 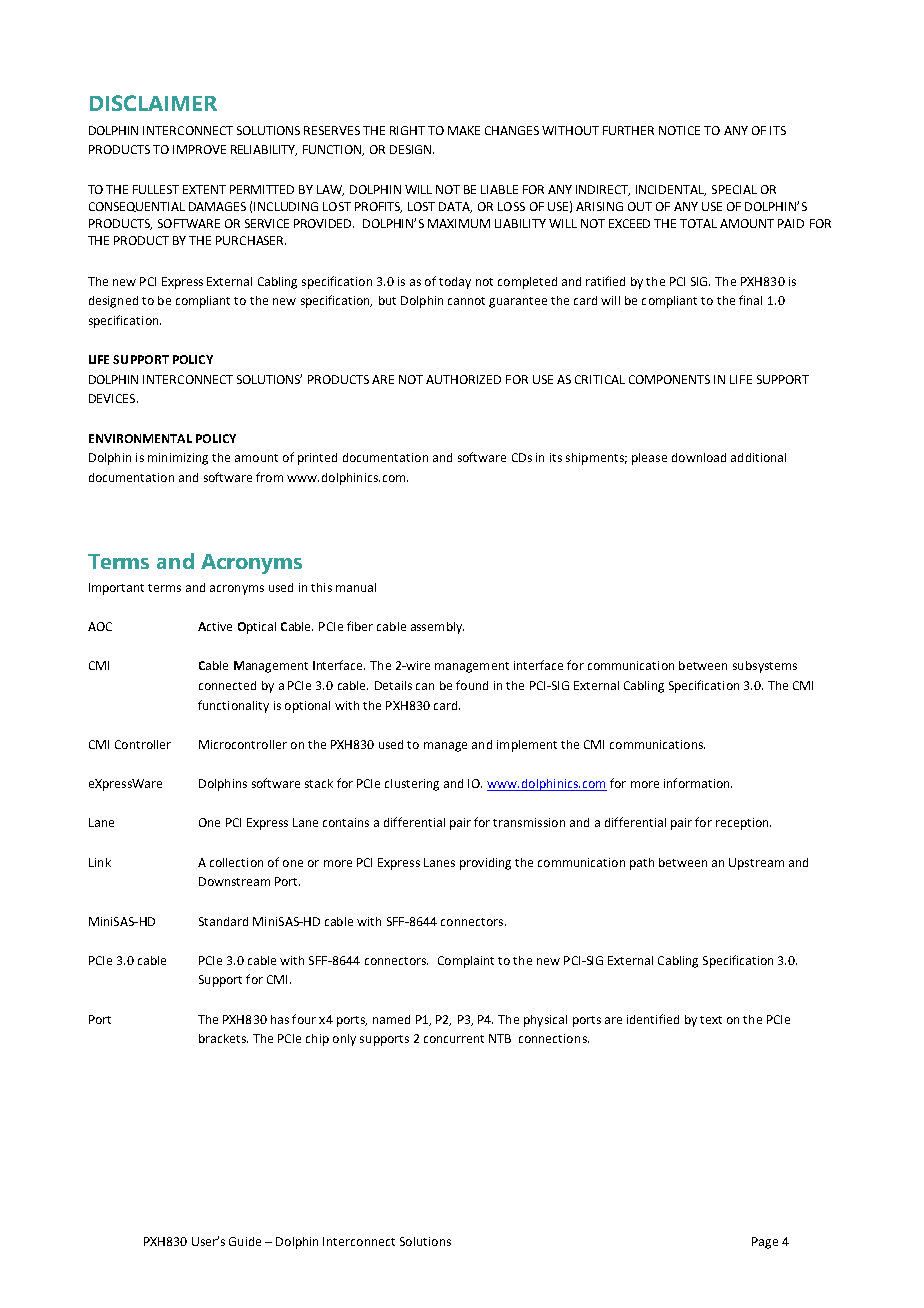 I want to click on NOTICE, so click(x=679, y=130).
